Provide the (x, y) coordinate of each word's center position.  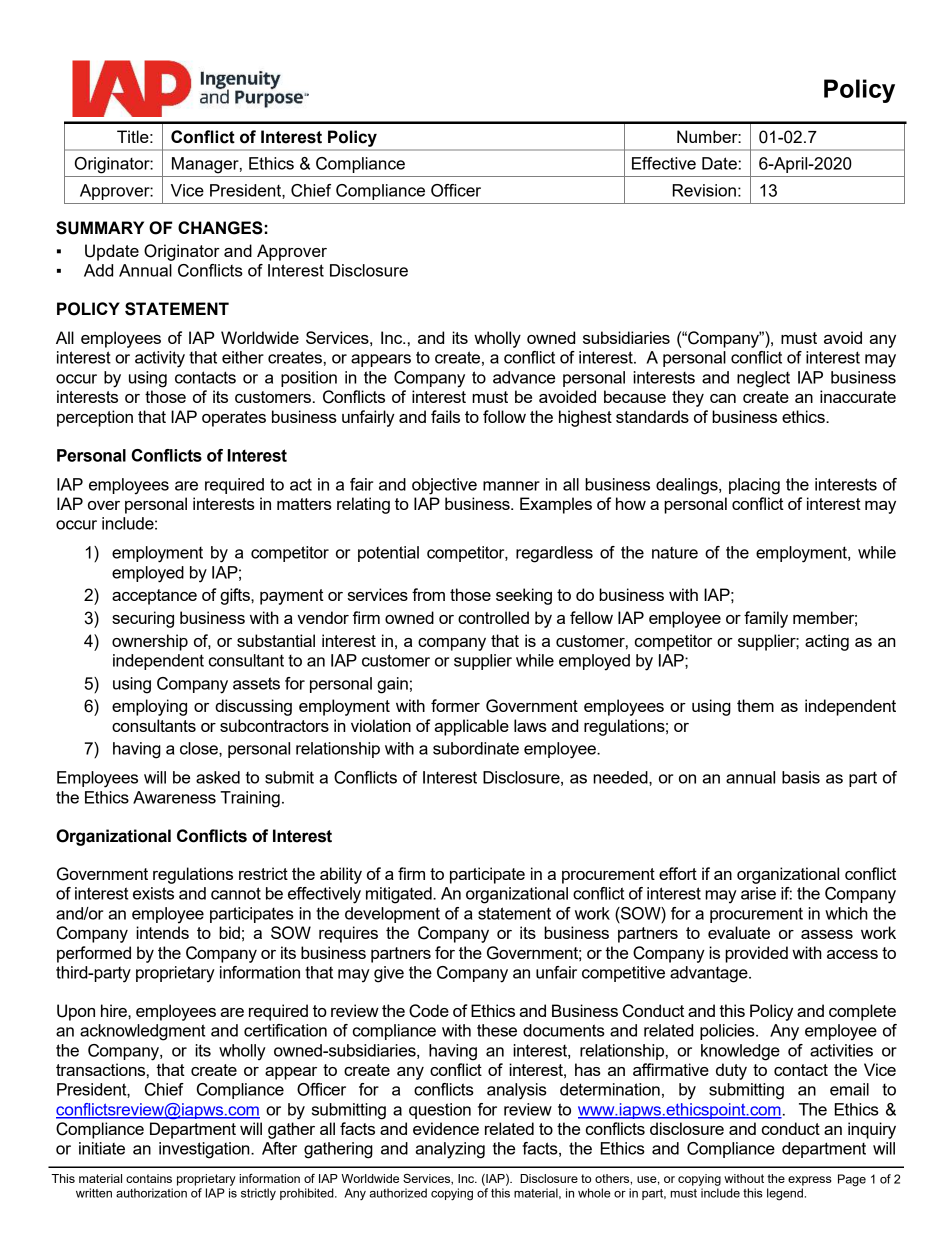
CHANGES (220, 228)
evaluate (739, 932)
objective (444, 486)
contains (149, 1178)
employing (149, 707)
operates (234, 419)
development (392, 915)
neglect (763, 379)
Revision (704, 190)
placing (754, 486)
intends (162, 932)
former (455, 705)
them (755, 705)
